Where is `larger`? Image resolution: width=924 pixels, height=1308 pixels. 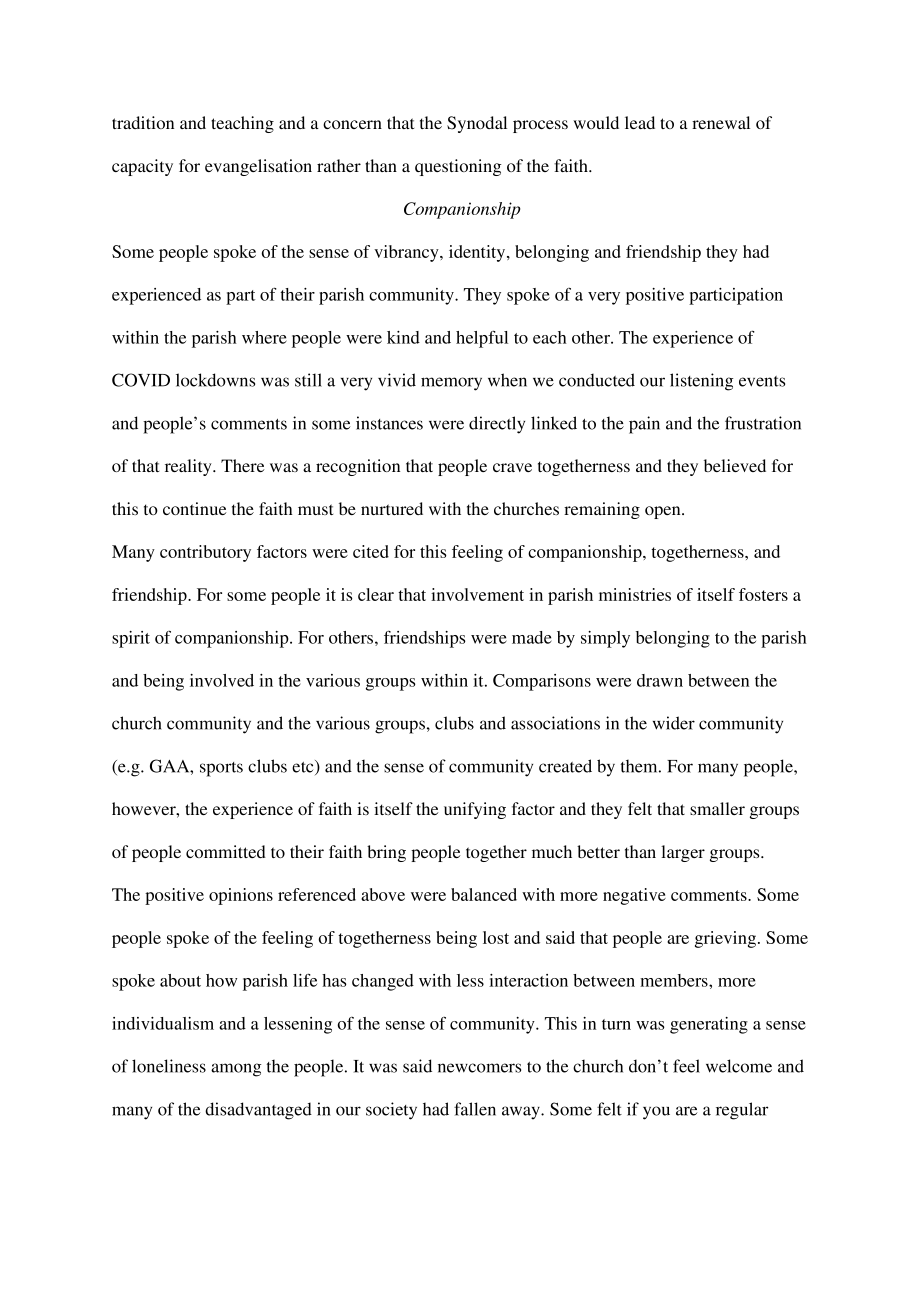 larger is located at coordinates (683, 853).
